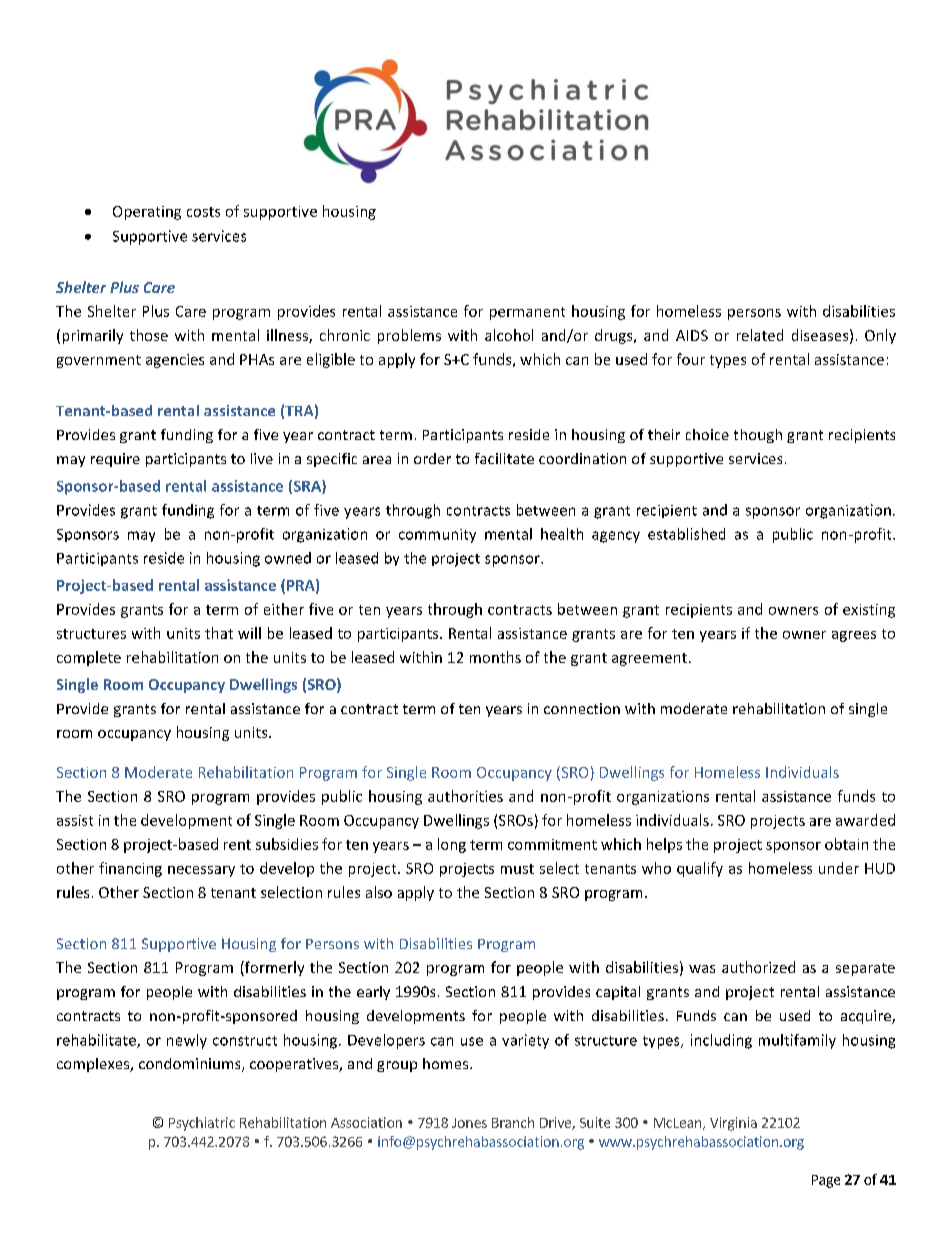 This screenshot has height=1233, width=952. Describe the element at coordinates (517, 869) in the screenshot. I see `must` at that location.
